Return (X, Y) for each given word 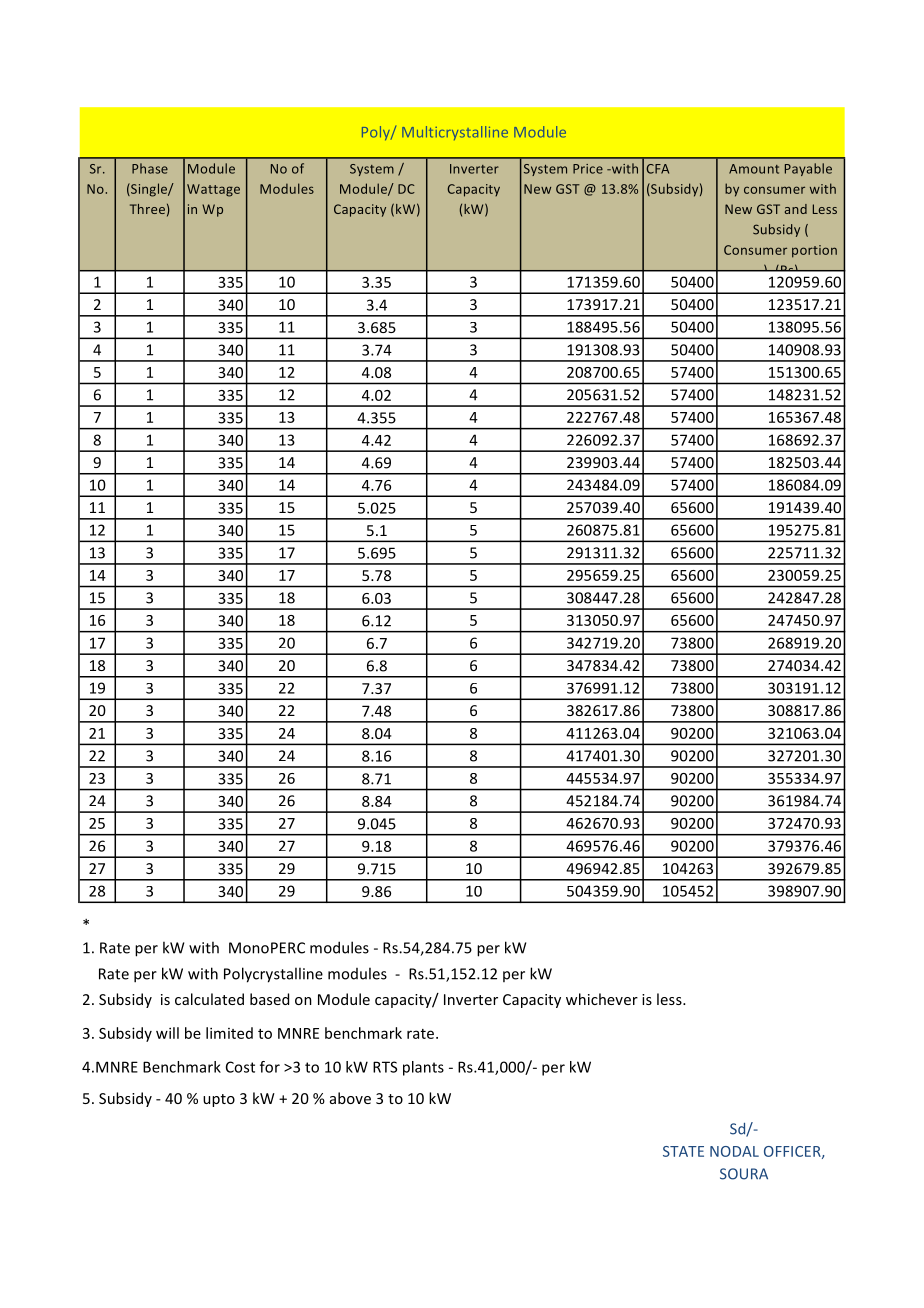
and (796, 209)
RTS (385, 1067)
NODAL (734, 1151)
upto (219, 1100)
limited (229, 1033)
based (269, 999)
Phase (150, 168)
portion (814, 251)
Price (588, 169)
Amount (754, 169)
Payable (808, 169)
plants (423, 1068)
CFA (658, 169)
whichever (602, 999)
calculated (209, 999)
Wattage (213, 190)
